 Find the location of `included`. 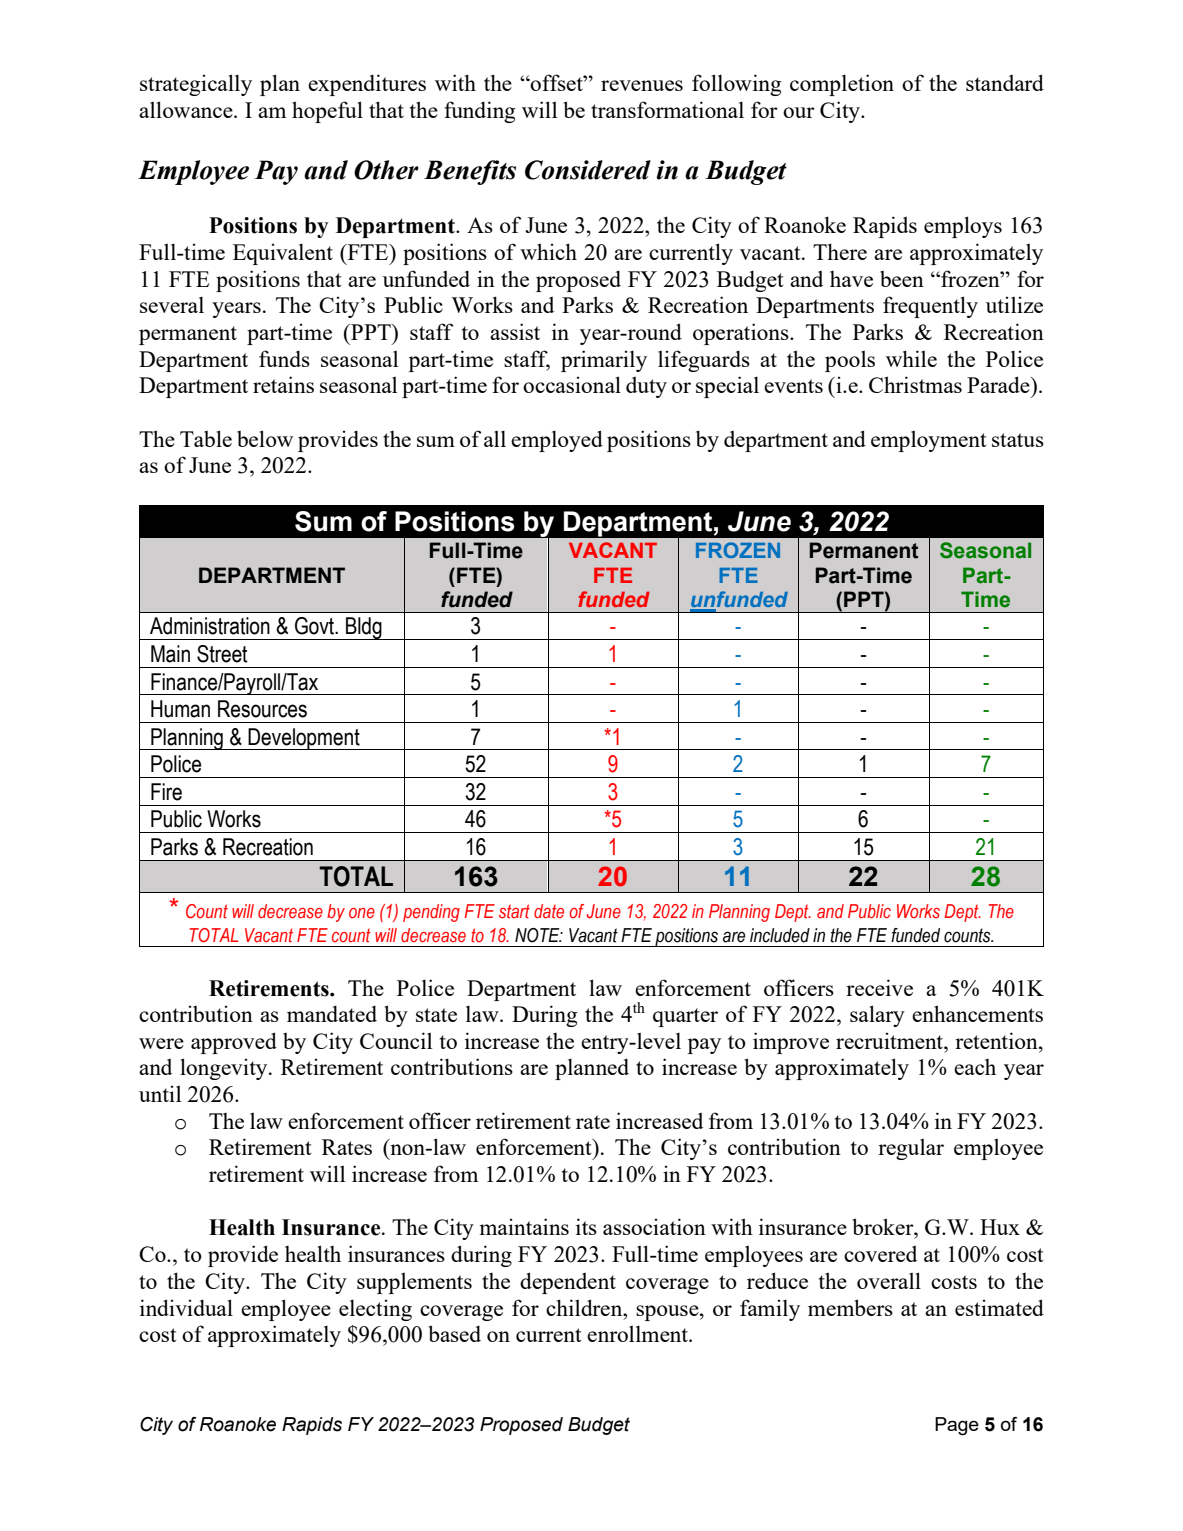

included is located at coordinates (780, 935).
